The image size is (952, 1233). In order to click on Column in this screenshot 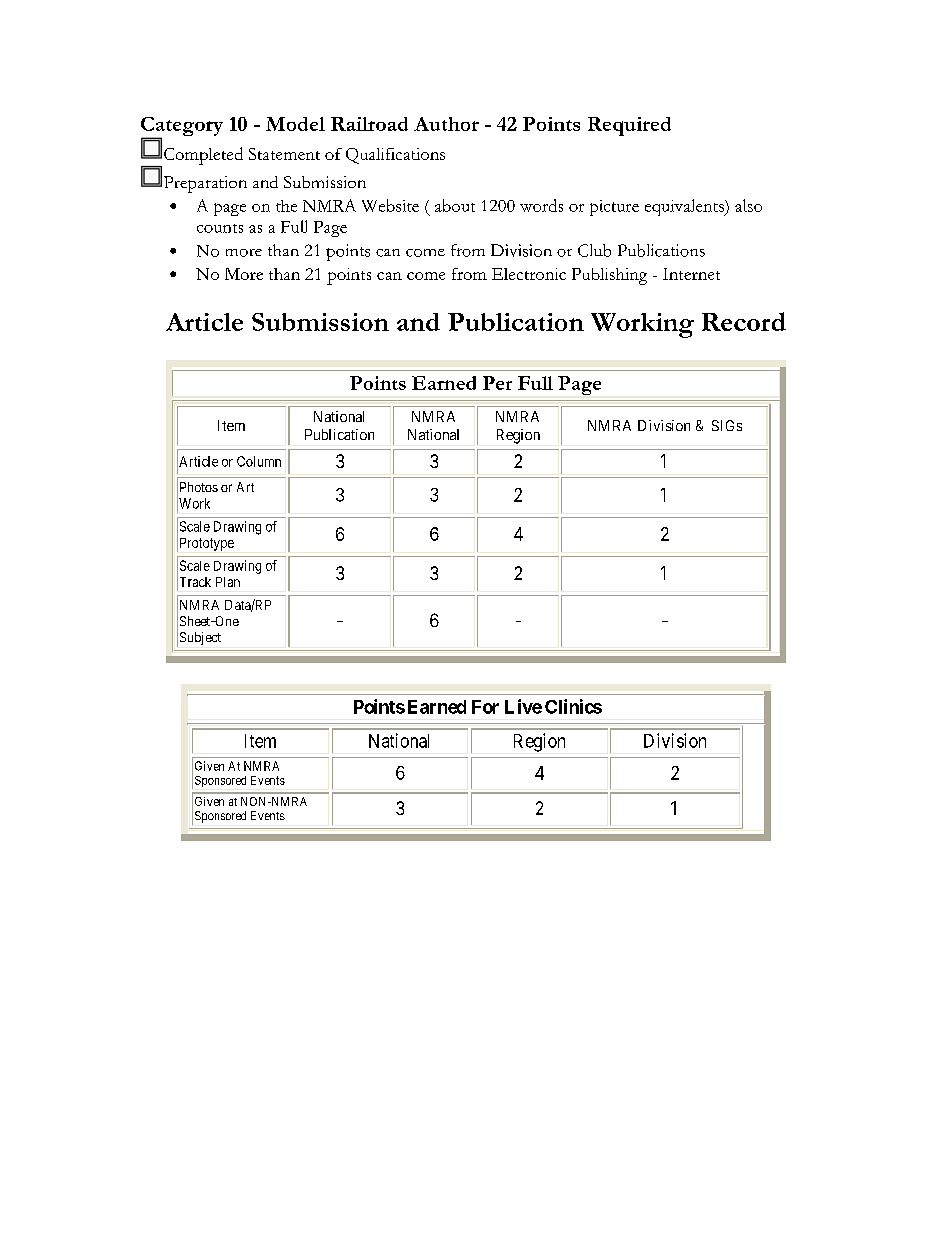, I will do `click(259, 461)`.
